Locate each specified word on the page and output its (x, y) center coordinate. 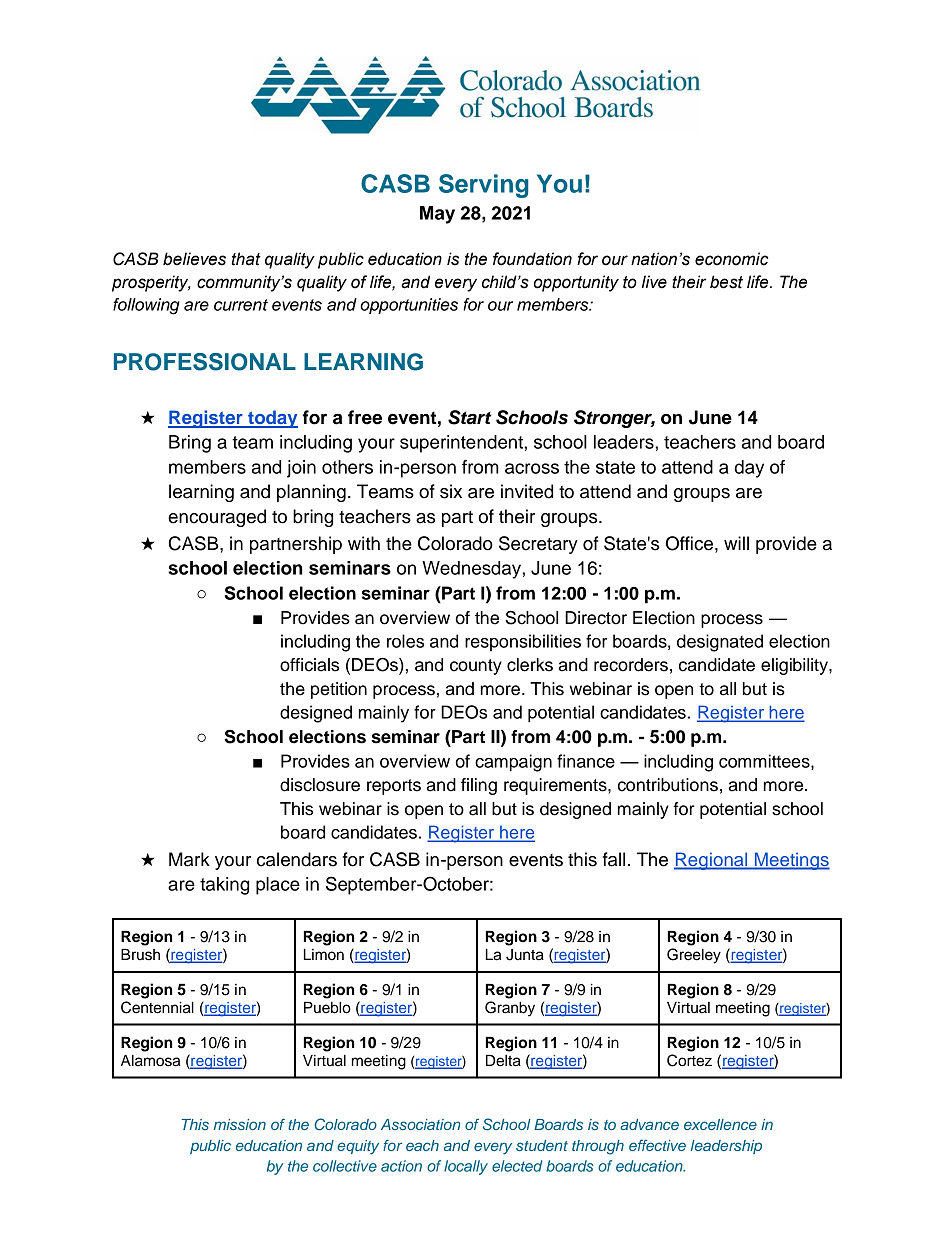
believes (194, 259)
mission (240, 1124)
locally (466, 1167)
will (736, 543)
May (437, 215)
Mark (189, 859)
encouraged (217, 518)
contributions (668, 785)
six (451, 491)
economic (731, 259)
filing (479, 786)
